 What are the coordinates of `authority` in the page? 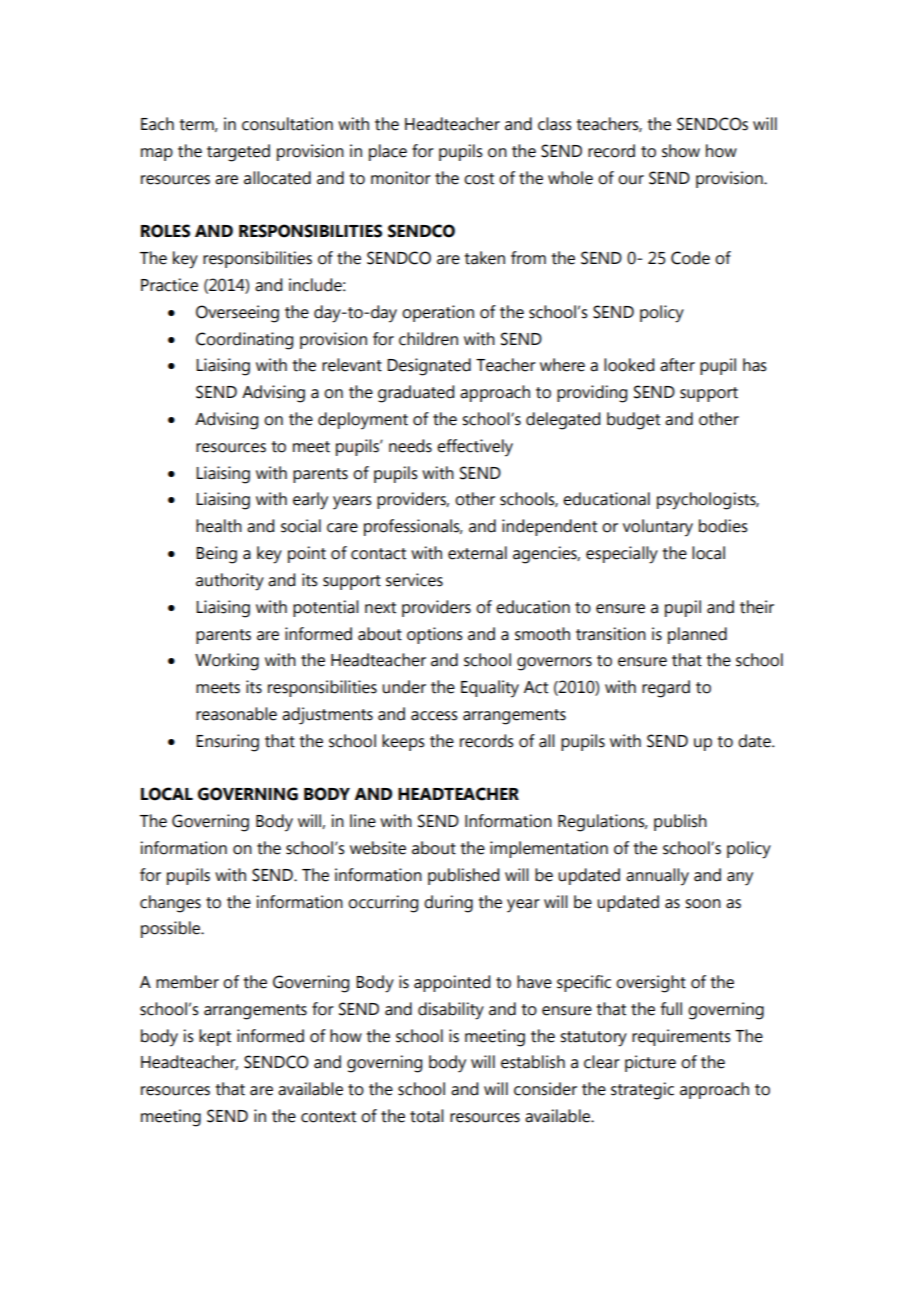 It's located at (230, 582).
